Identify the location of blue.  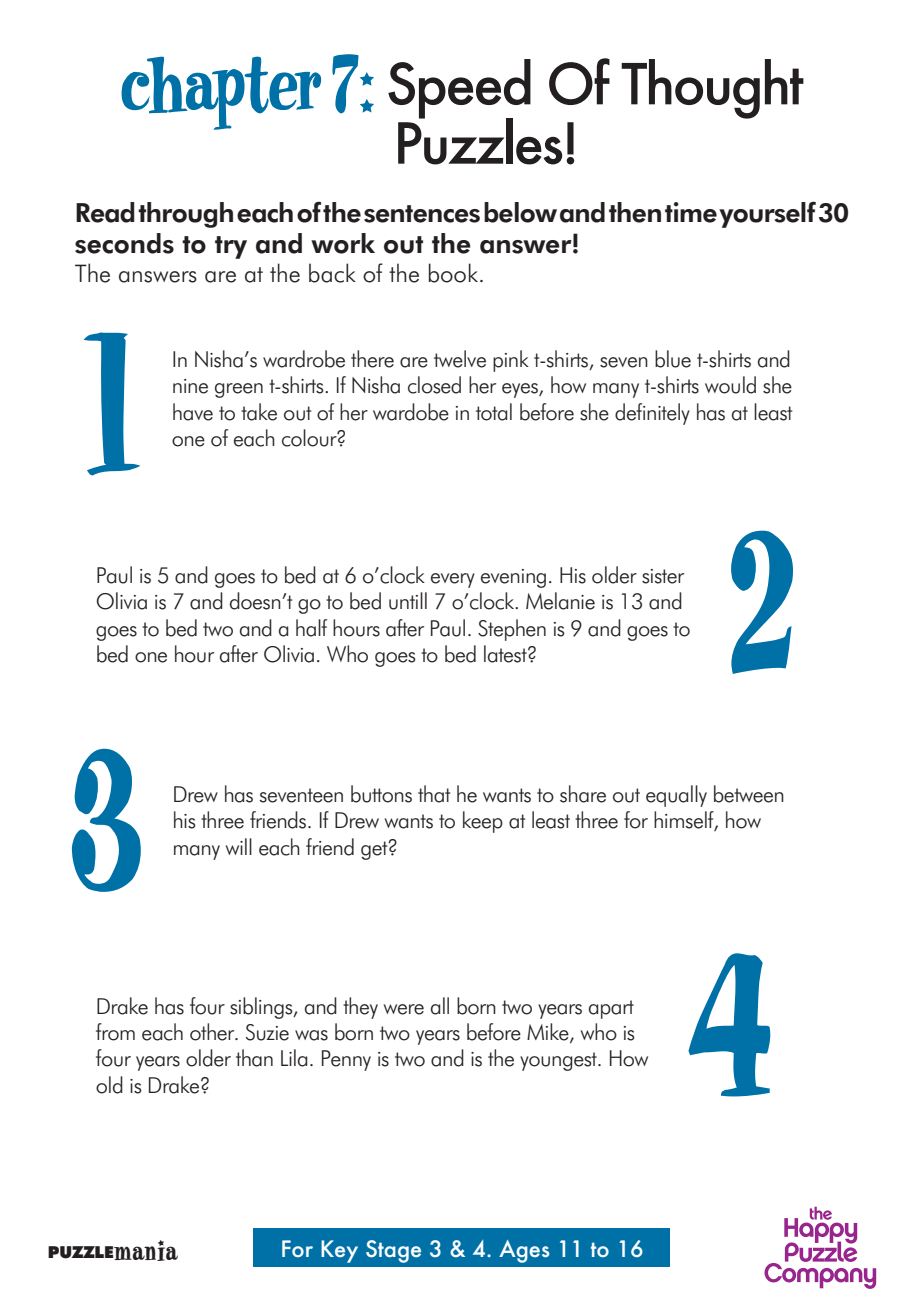
(673, 359).
